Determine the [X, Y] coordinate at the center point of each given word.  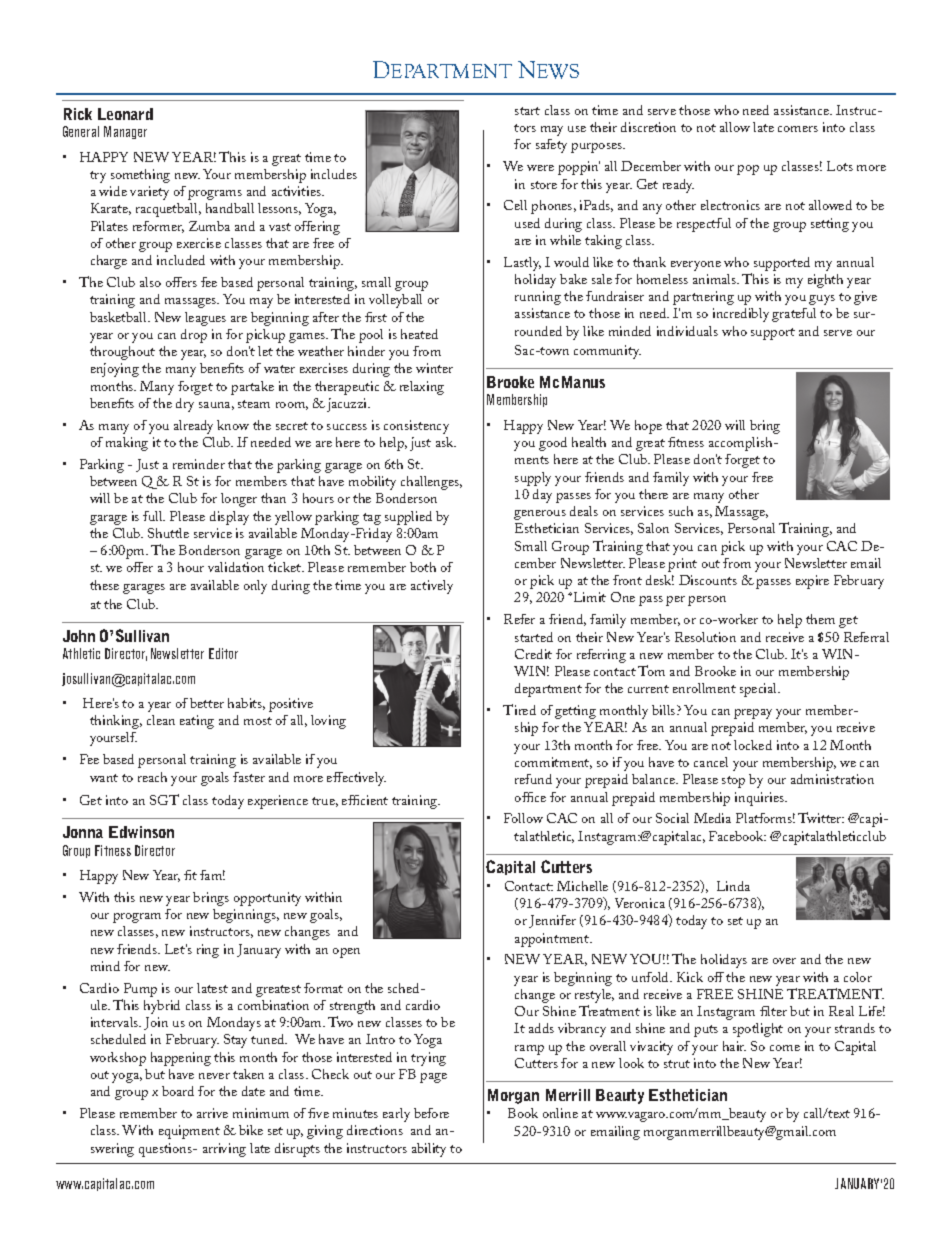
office [530, 797]
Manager [125, 132]
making [127, 444]
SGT [164, 799]
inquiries [761, 799]
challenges [431, 483]
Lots [840, 166]
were [540, 168]
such [681, 511]
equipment [189, 1132]
